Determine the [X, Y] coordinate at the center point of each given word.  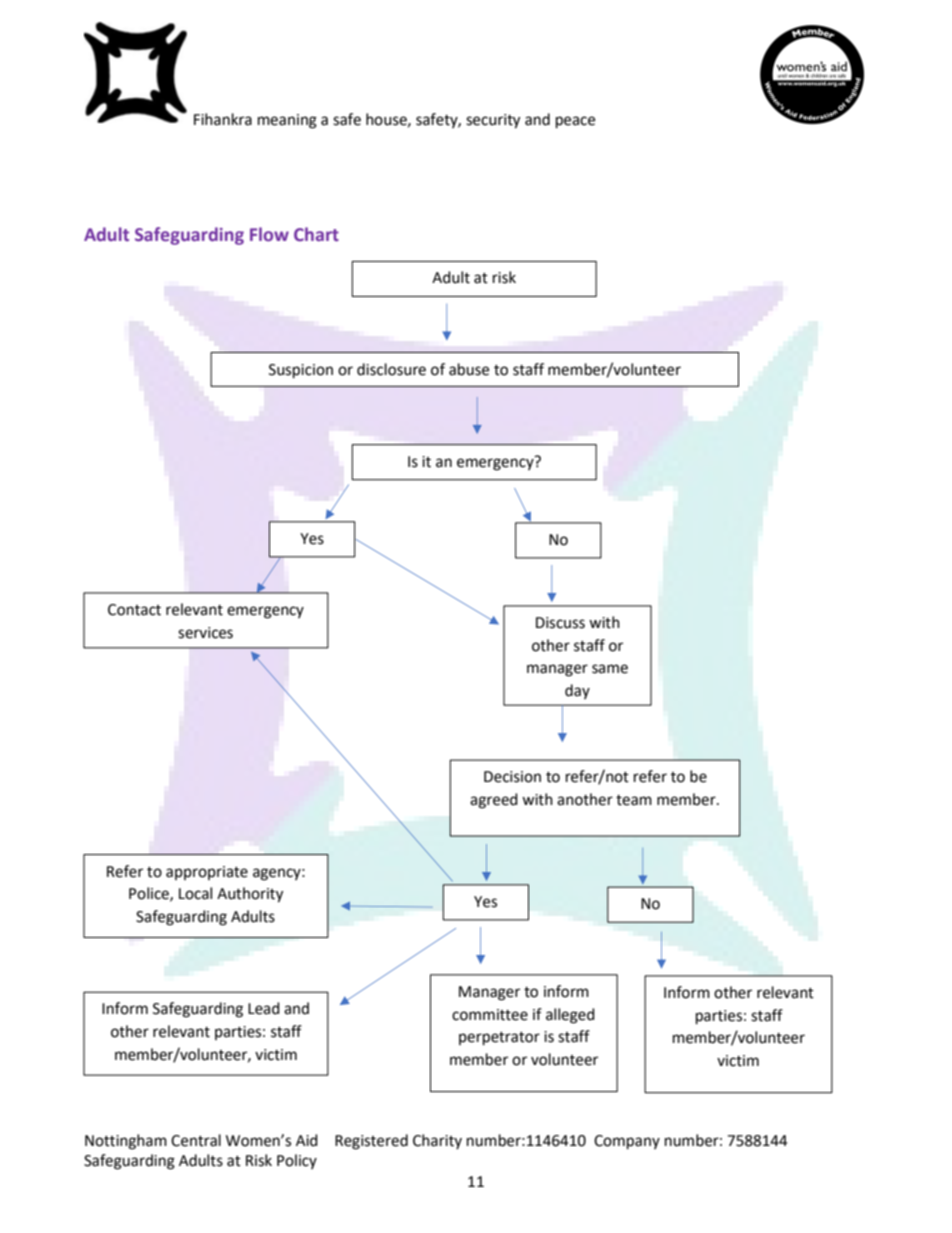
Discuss [560, 623]
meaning [287, 121]
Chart [316, 234]
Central [196, 1140]
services [205, 633]
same [610, 669]
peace [575, 122]
